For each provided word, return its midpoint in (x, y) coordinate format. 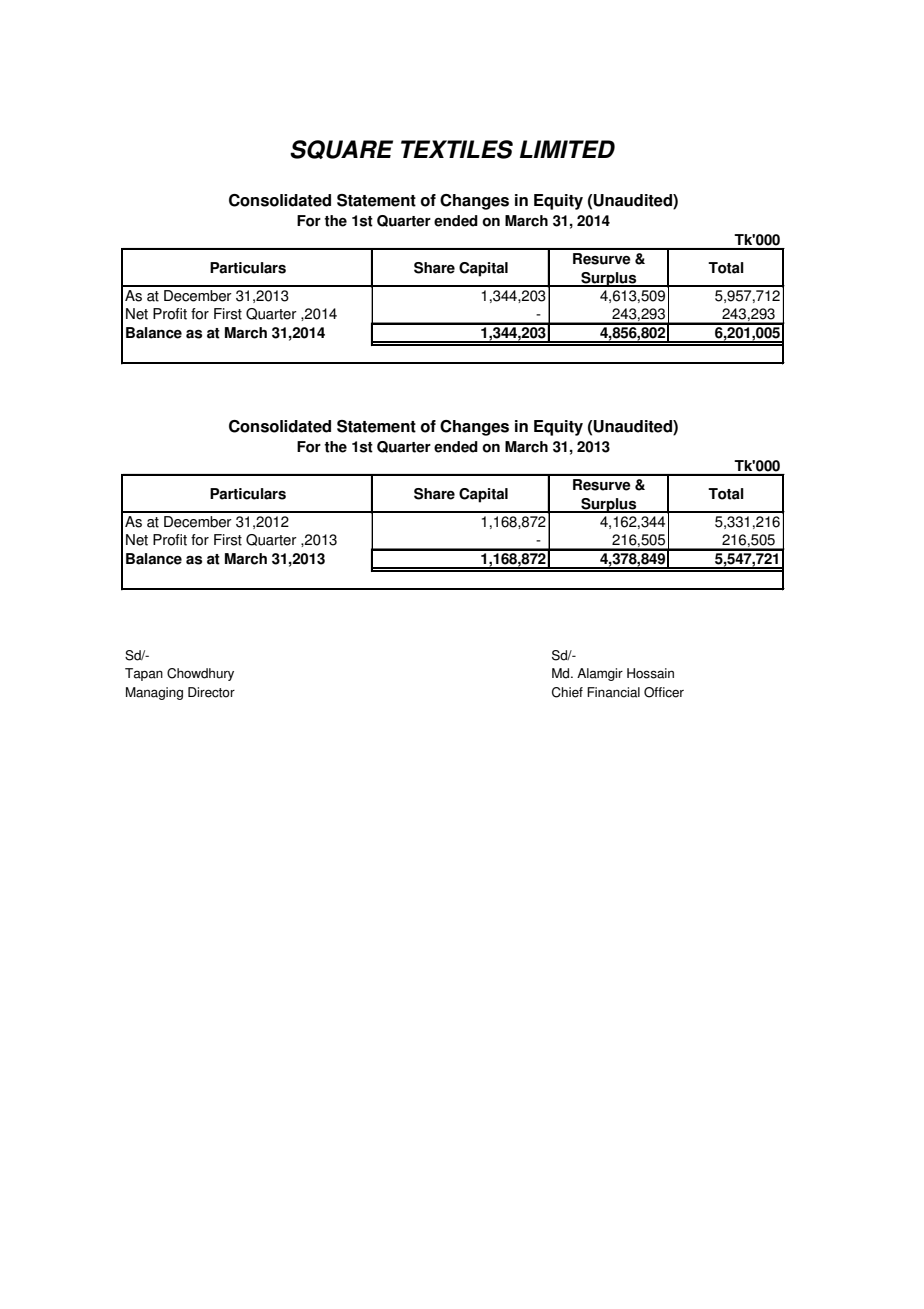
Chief (567, 692)
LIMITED (567, 149)
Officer (664, 692)
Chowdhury (200, 674)
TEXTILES (457, 149)
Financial (613, 692)
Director (211, 692)
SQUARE (341, 149)
